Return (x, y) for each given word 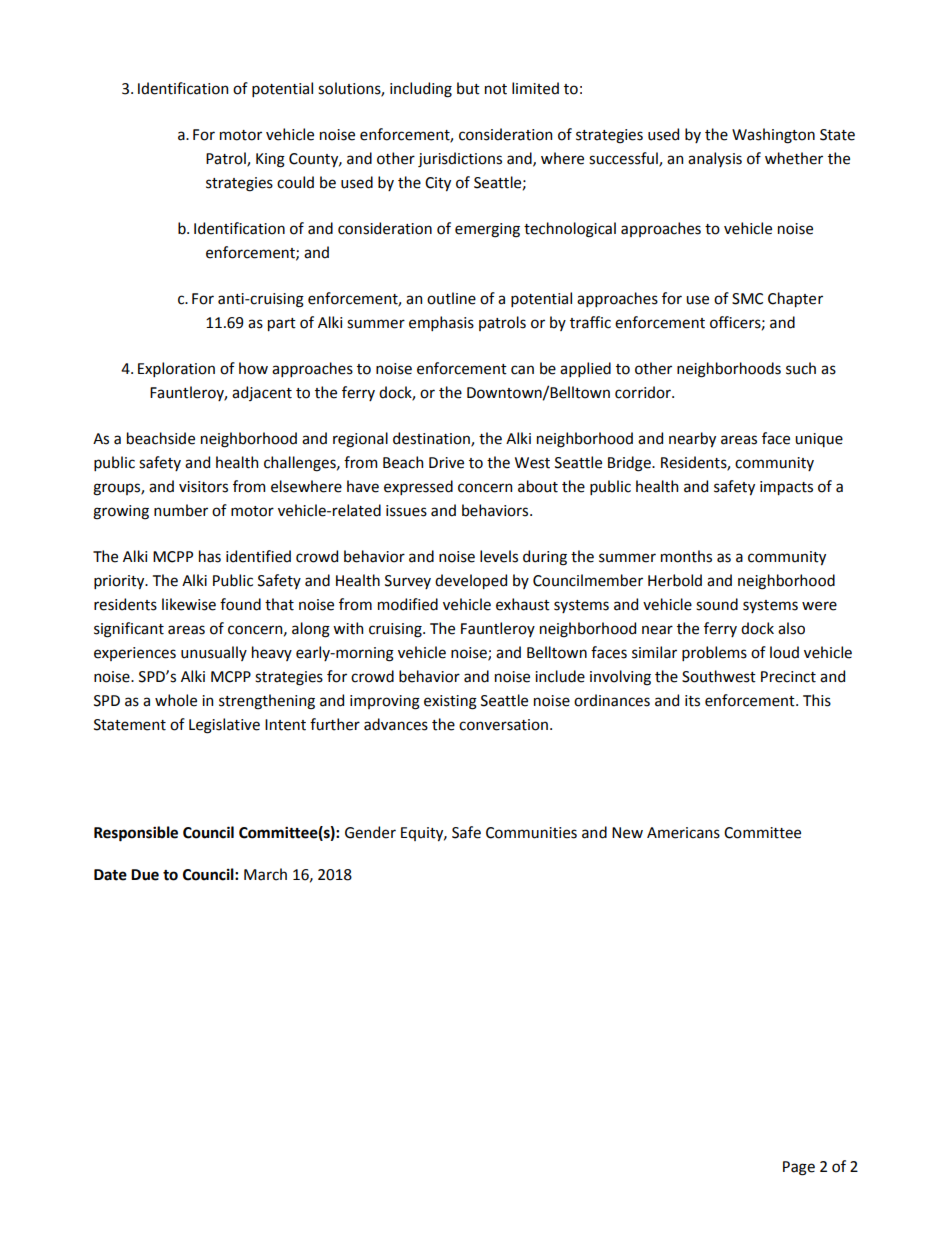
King (270, 160)
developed (471, 581)
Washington (773, 136)
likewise (189, 604)
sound (717, 604)
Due (145, 875)
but (468, 88)
